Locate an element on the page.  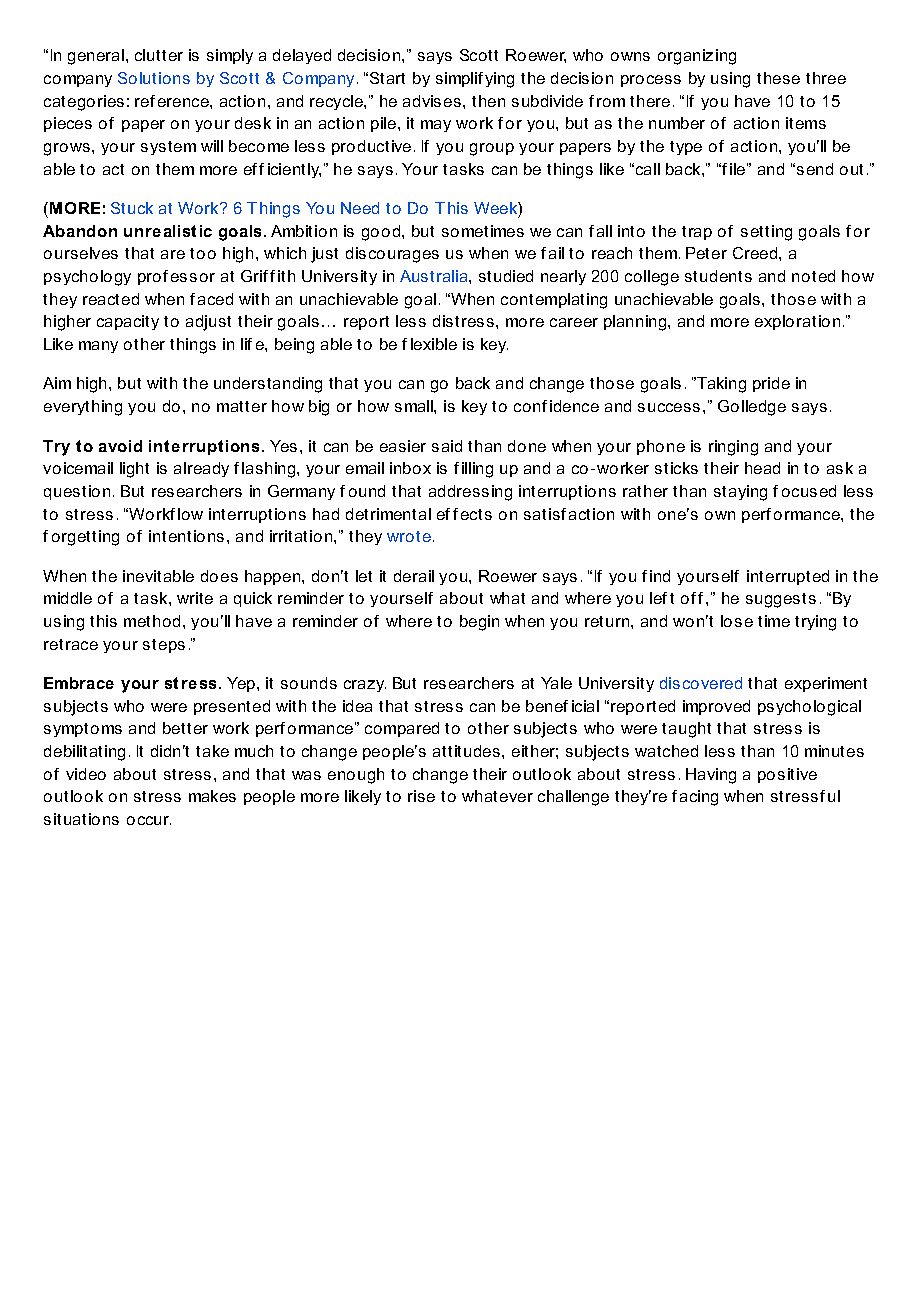
advises is located at coordinates (432, 101).
